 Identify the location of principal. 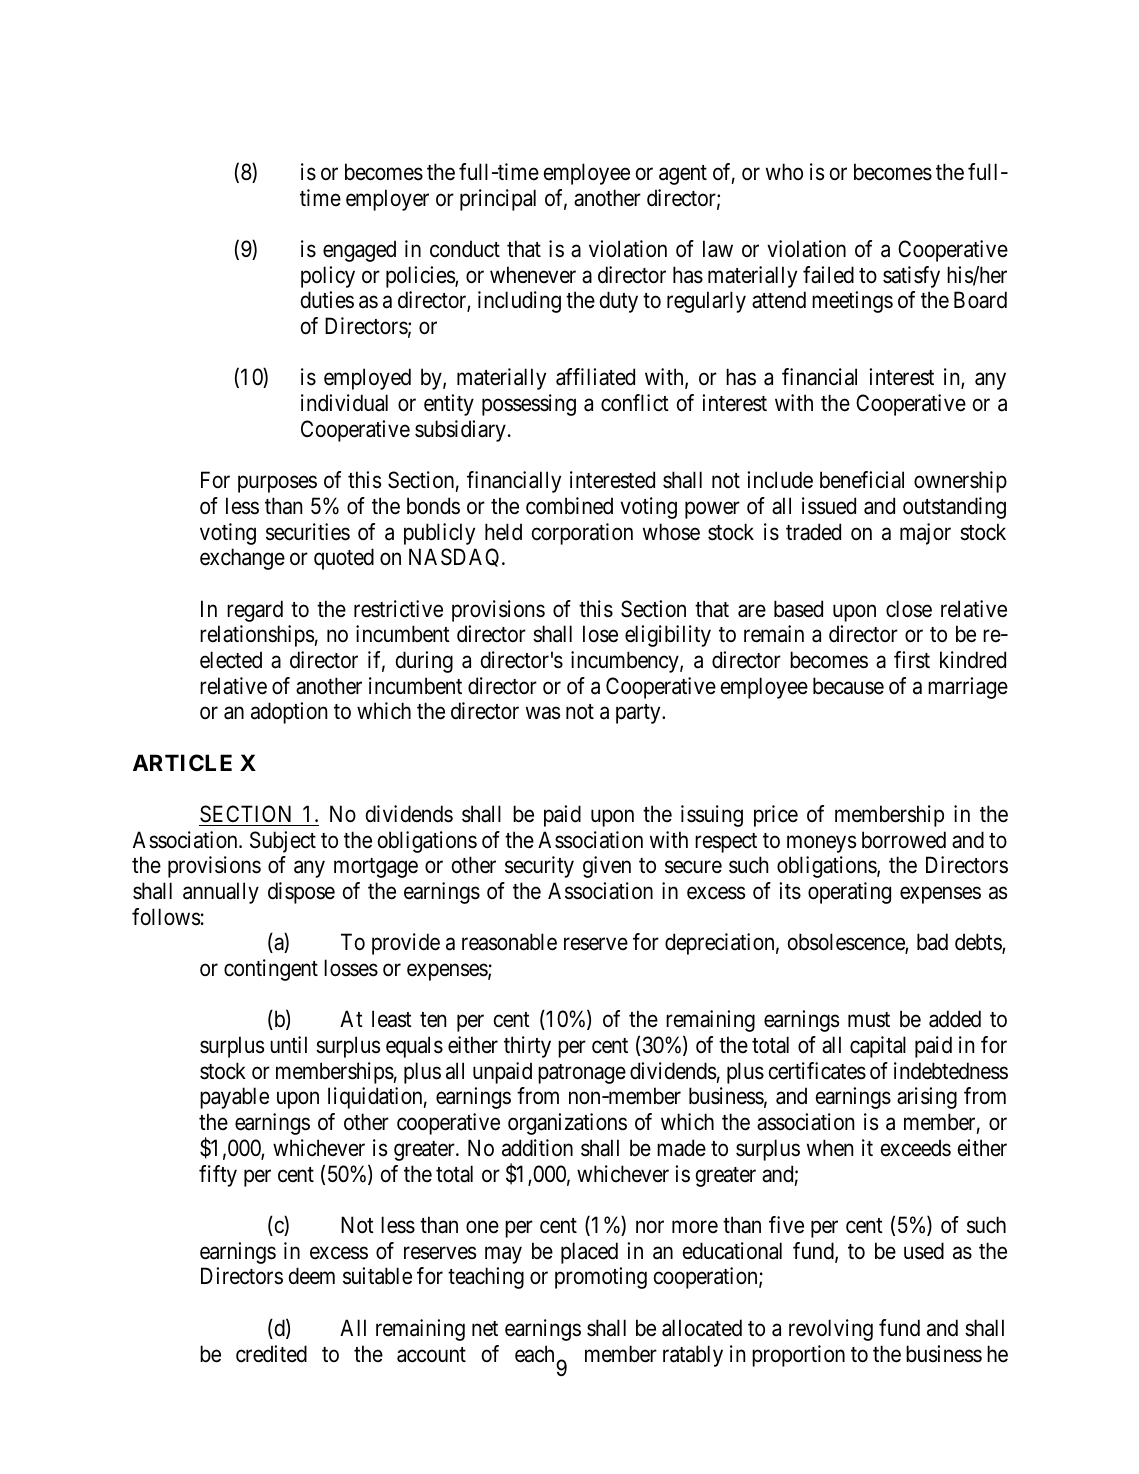
(498, 200).
